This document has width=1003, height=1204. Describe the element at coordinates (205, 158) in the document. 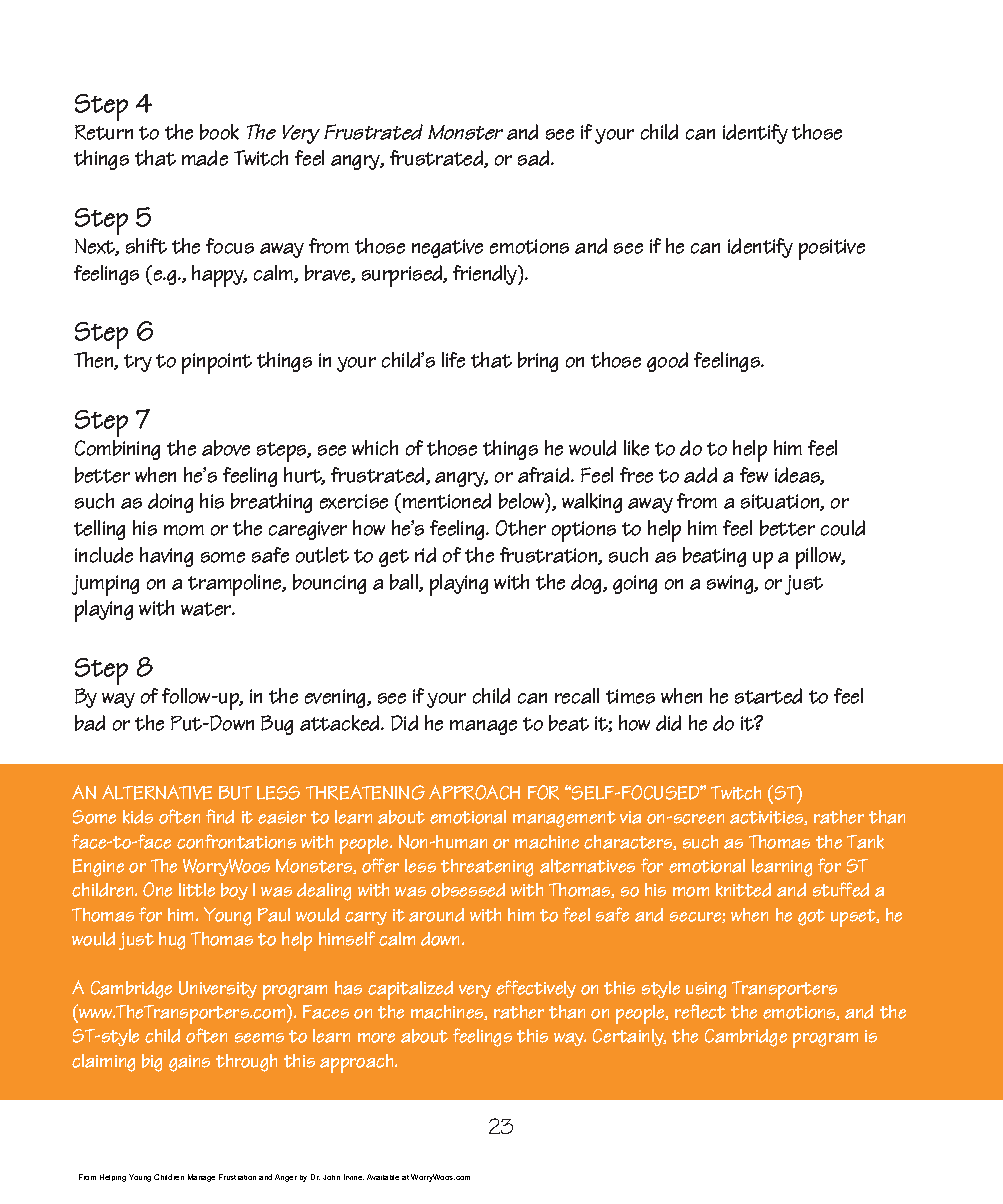

I see `made` at that location.
